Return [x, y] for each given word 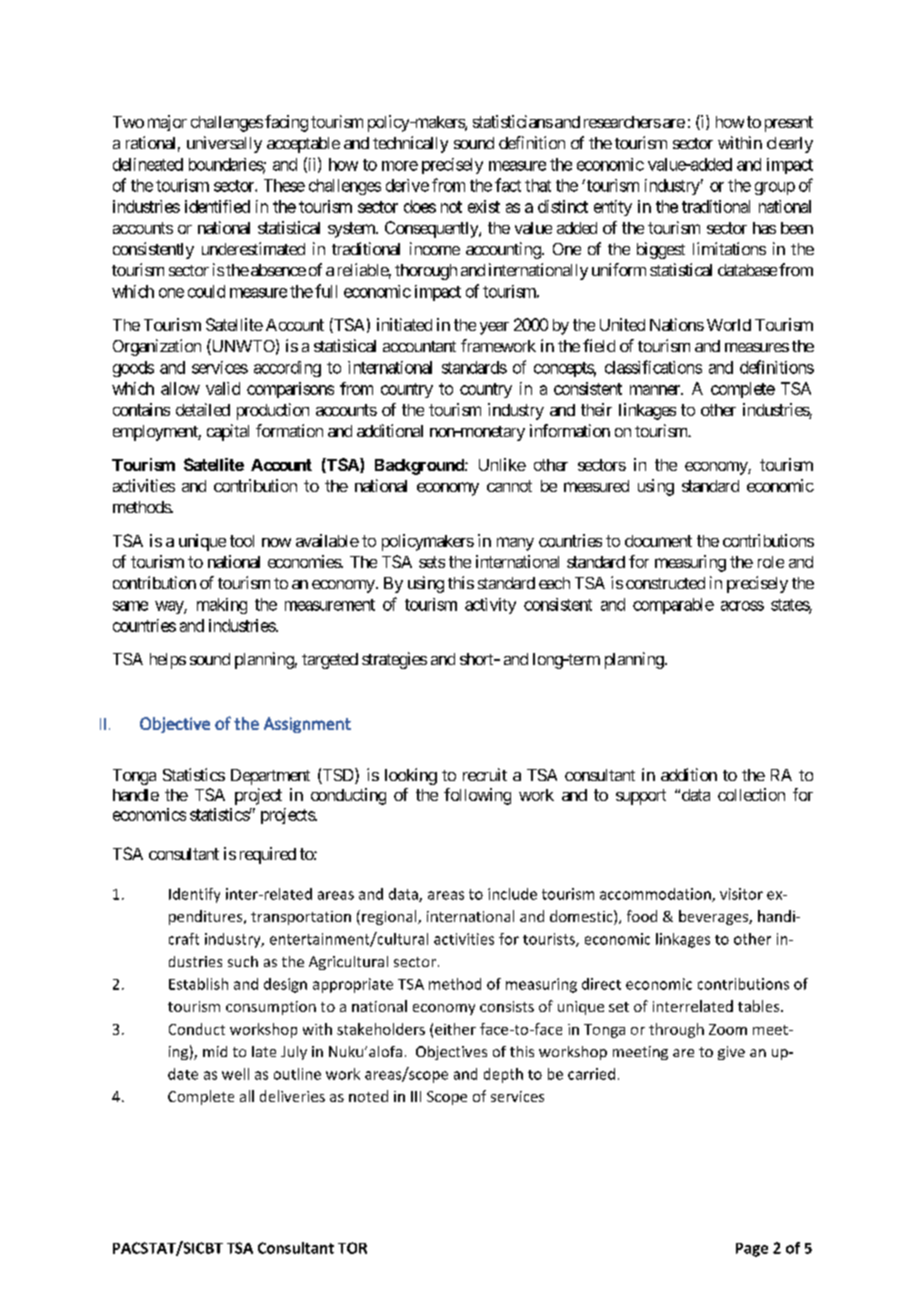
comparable [673, 606]
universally [224, 144]
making [222, 606]
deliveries [292, 1096]
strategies [394, 660]
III [416, 1096]
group [775, 188]
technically [410, 144]
